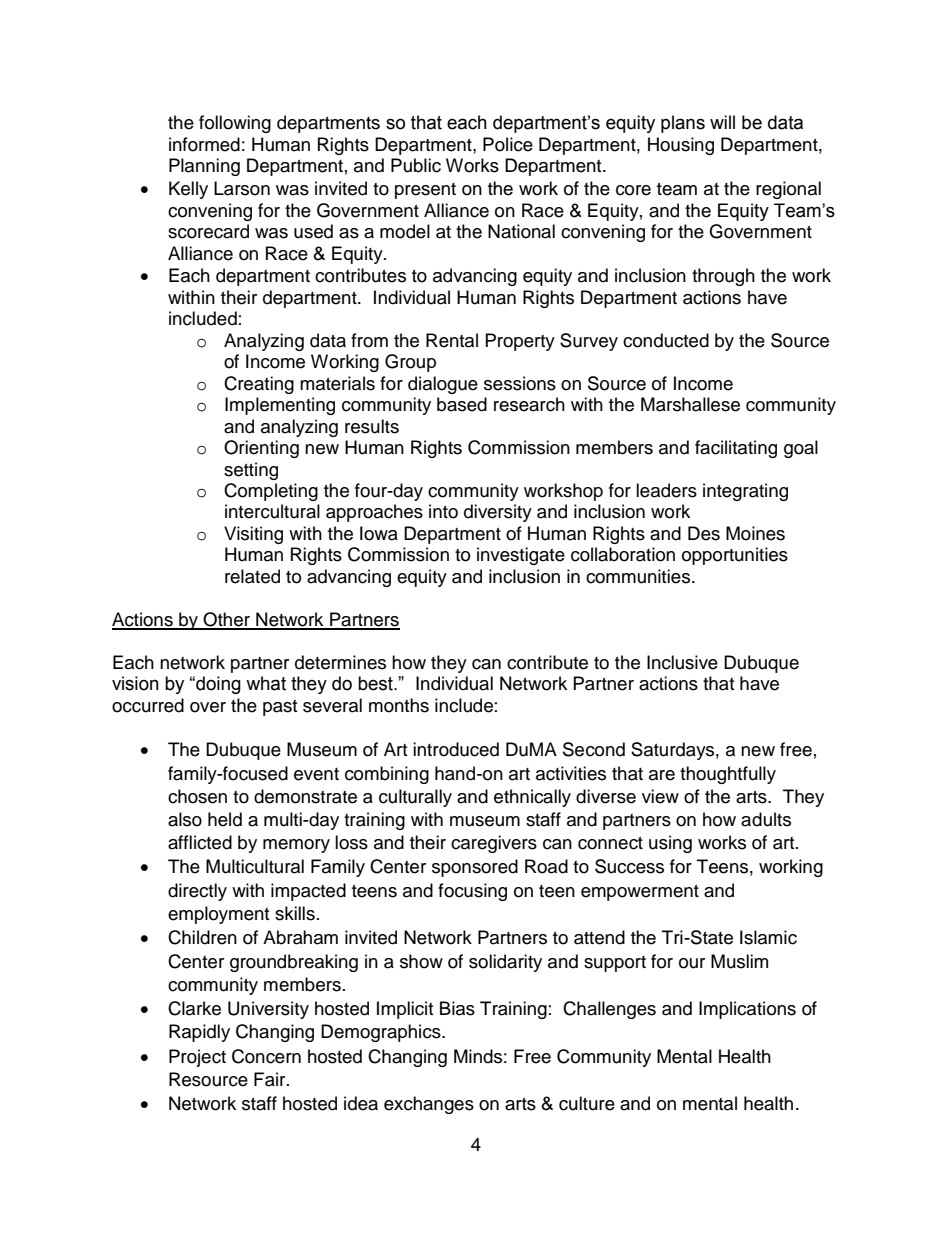 This page has height=1233, width=952. What do you see at coordinates (443, 511) in the page?
I see `into` at bounding box center [443, 511].
